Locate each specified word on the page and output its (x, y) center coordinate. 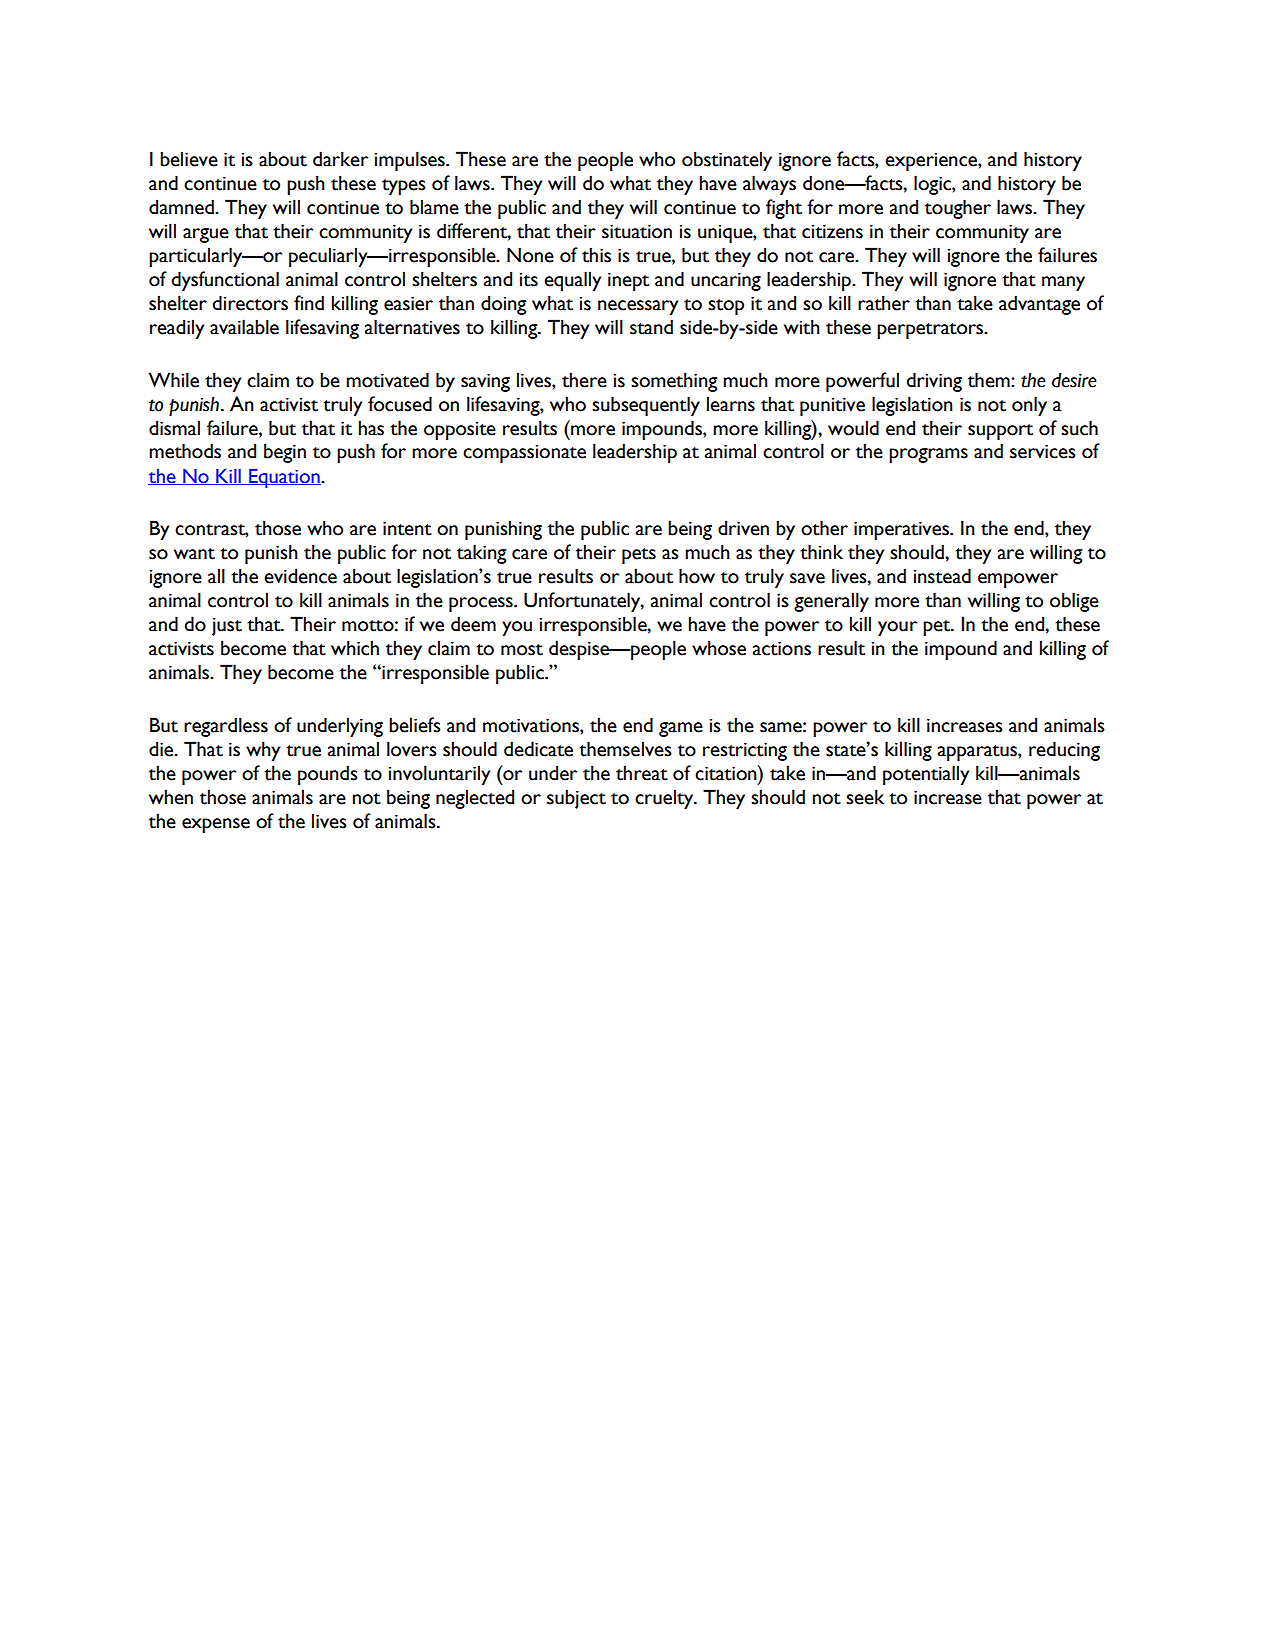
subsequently (646, 406)
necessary (638, 307)
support (1000, 432)
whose (719, 648)
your (897, 628)
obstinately (727, 161)
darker (340, 159)
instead (942, 576)
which (355, 648)
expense (216, 825)
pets (639, 556)
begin (285, 453)
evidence (300, 576)
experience (932, 162)
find (309, 302)
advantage (1039, 305)
